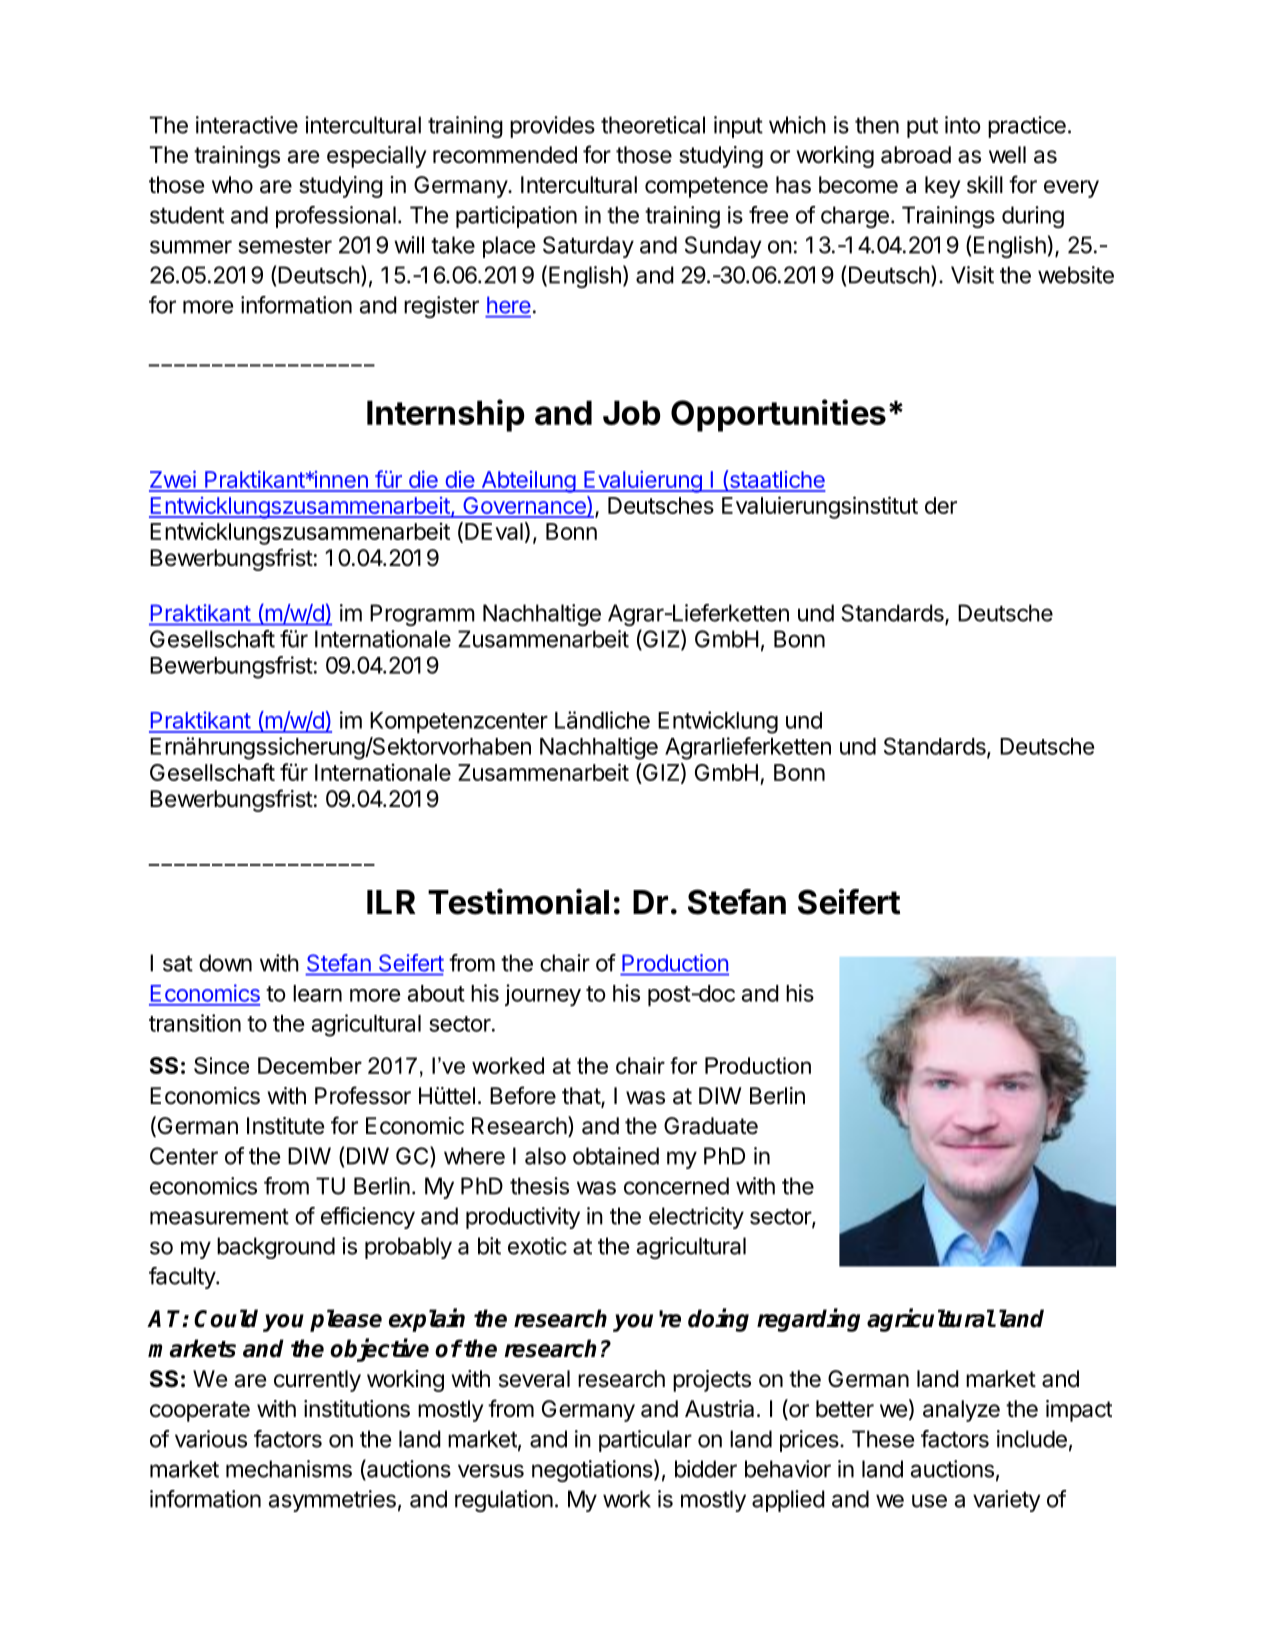 The height and width of the screenshot is (1637, 1265). Describe the element at coordinates (232, 185) in the screenshot. I see `who` at that location.
